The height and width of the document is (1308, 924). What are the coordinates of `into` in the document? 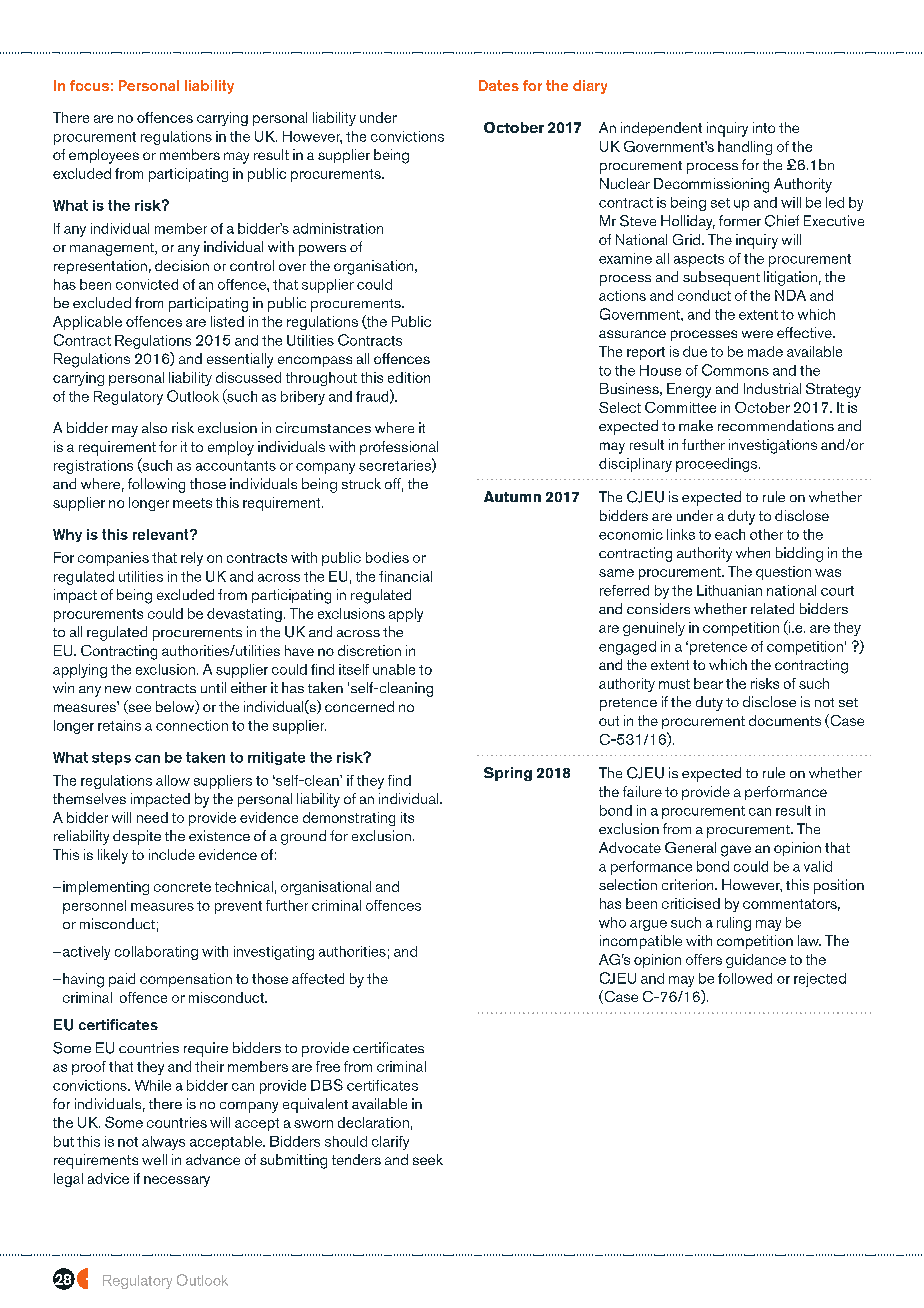 It's located at (764, 127).
